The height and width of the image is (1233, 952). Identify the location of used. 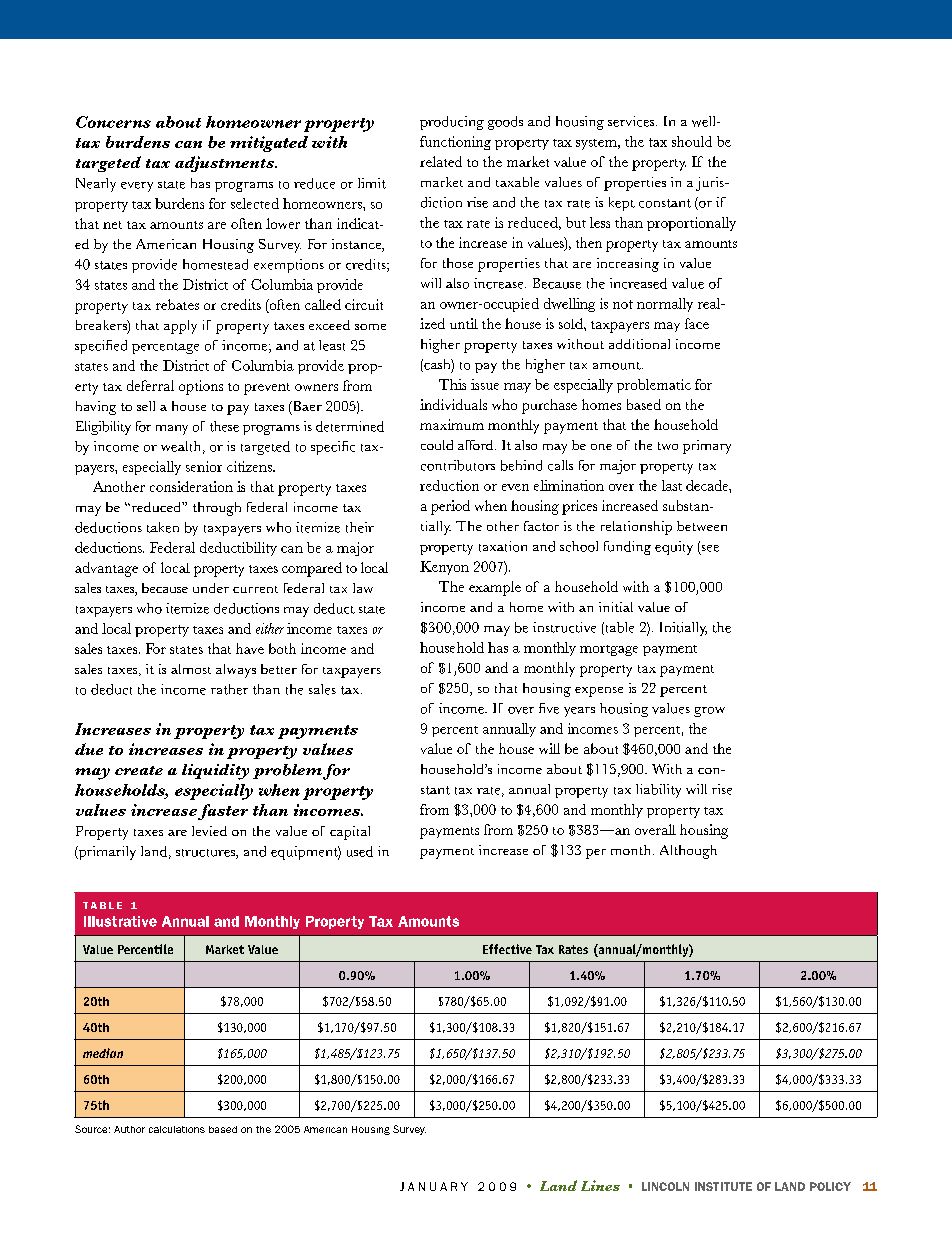
(360, 851).
